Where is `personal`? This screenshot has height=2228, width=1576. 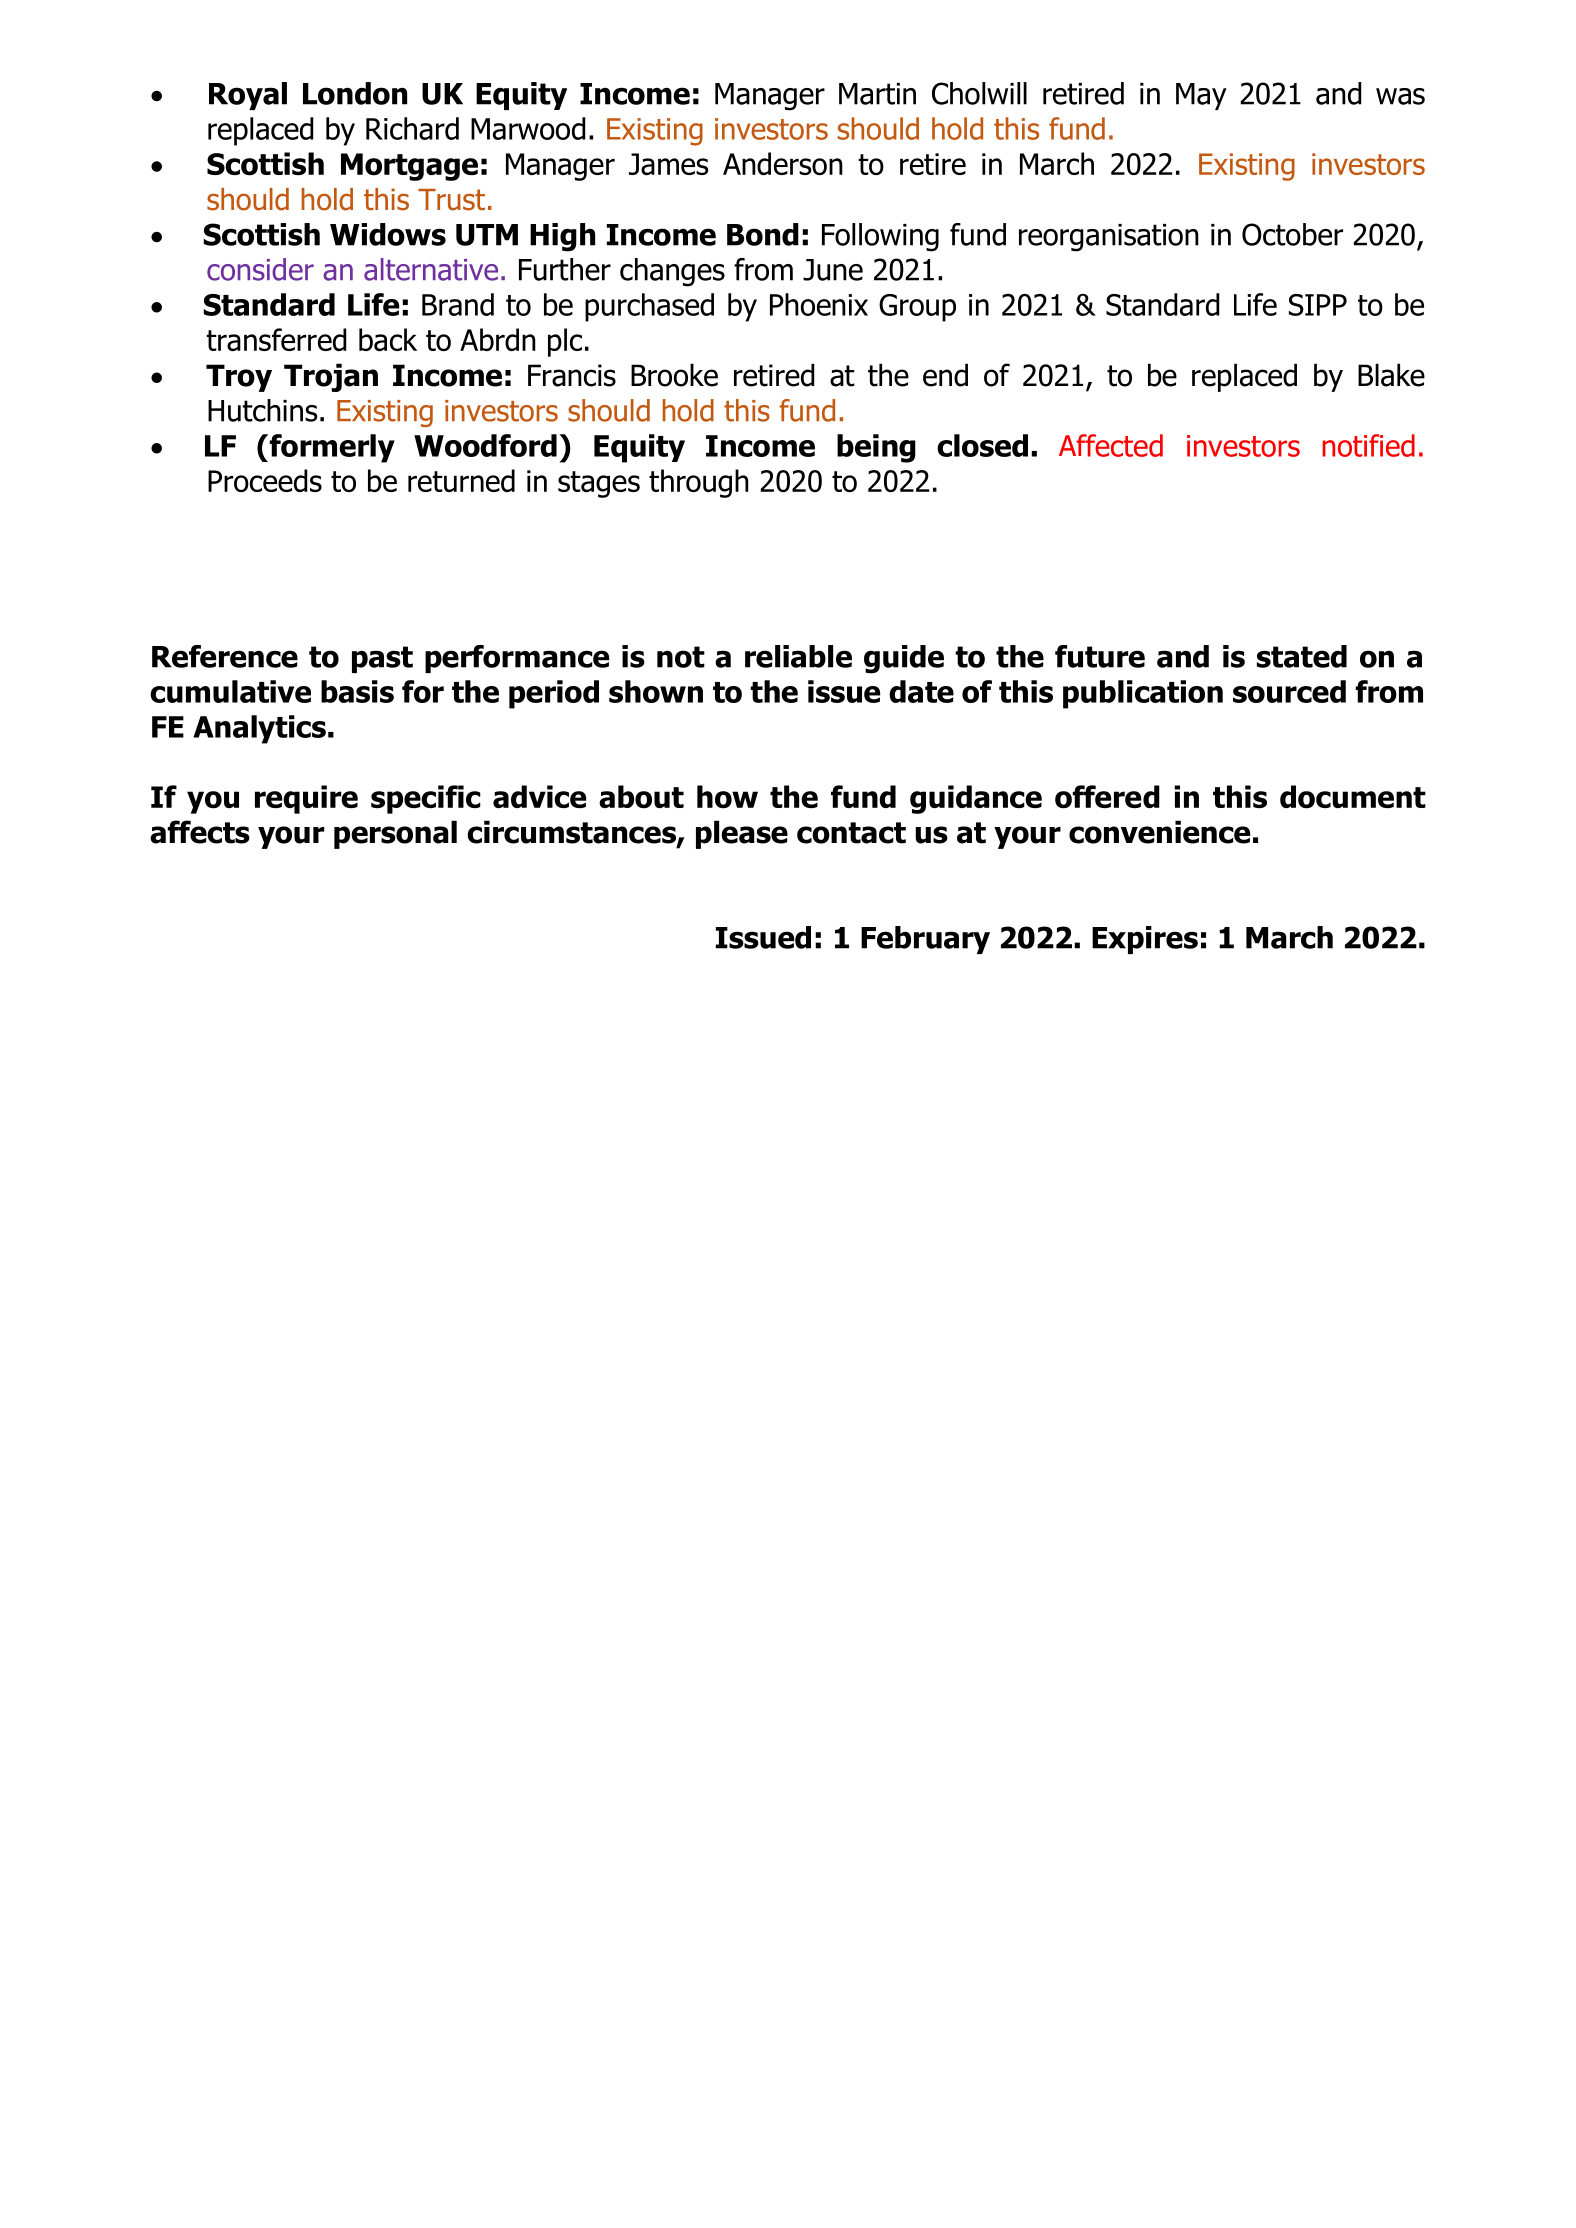 personal is located at coordinates (395, 834).
